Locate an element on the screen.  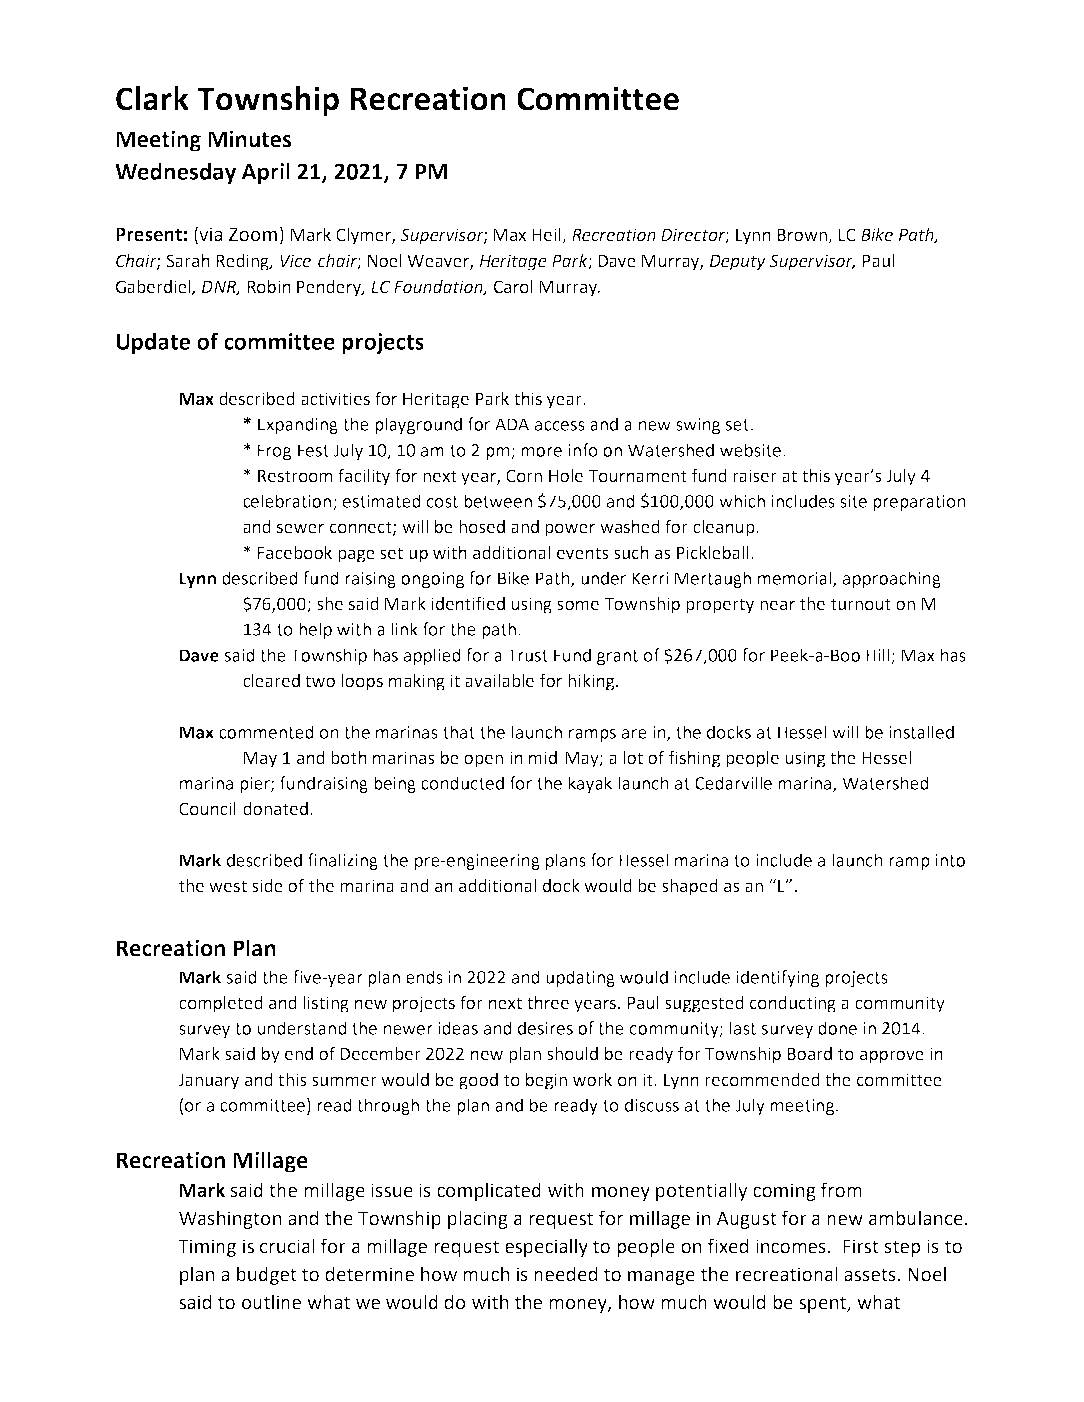
Brown is located at coordinates (803, 236).
